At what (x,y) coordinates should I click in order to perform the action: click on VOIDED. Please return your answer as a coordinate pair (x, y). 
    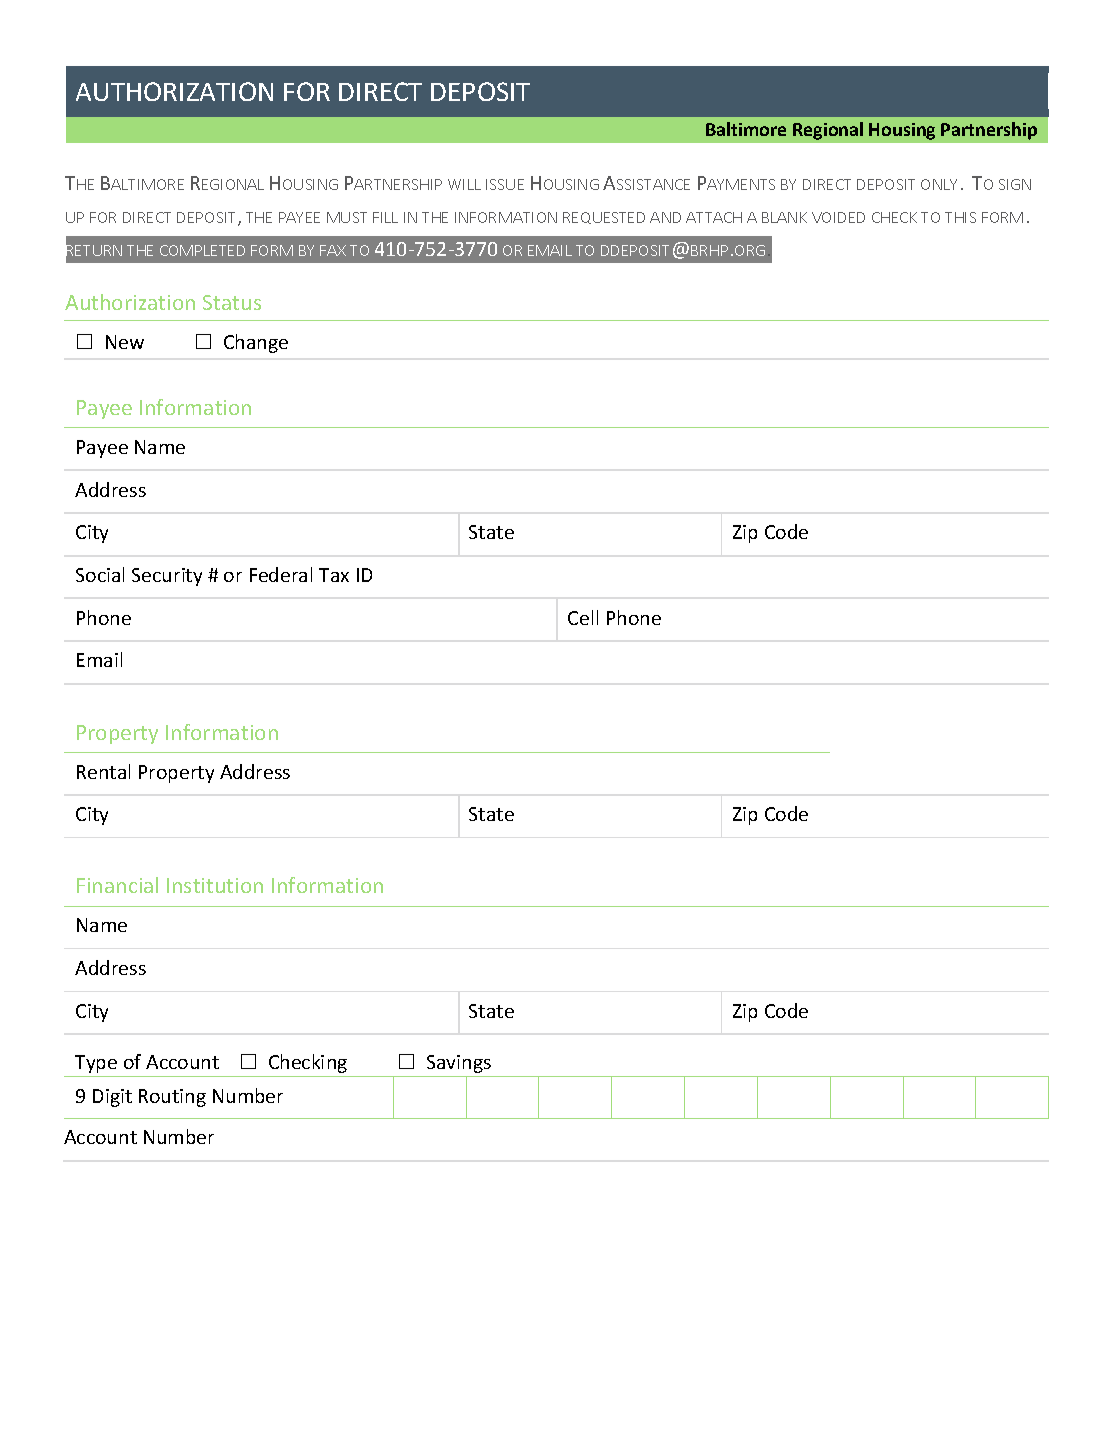
    Looking at the image, I should click on (838, 217).
